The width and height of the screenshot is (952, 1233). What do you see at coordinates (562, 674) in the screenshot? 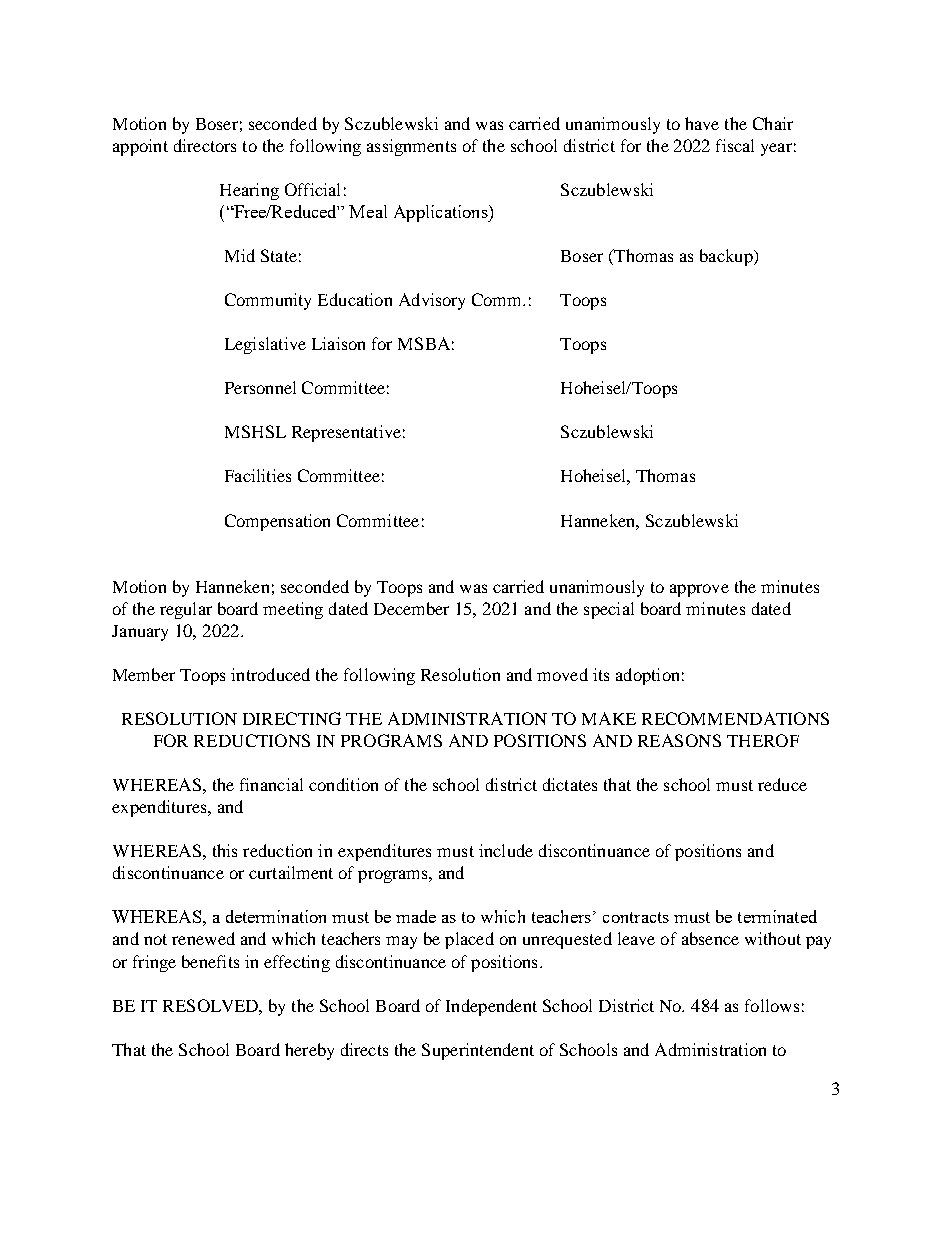
I see `moved` at bounding box center [562, 674].
